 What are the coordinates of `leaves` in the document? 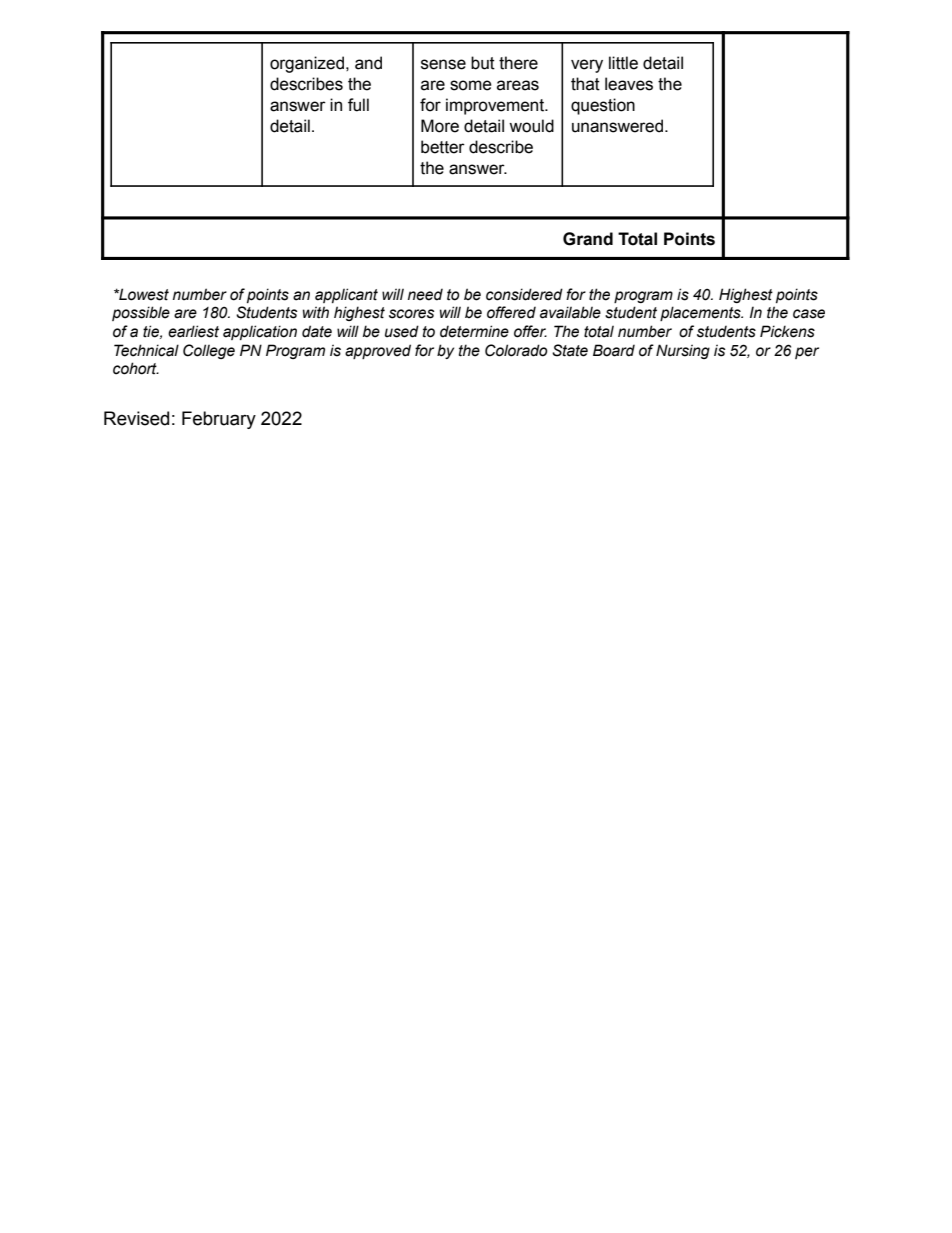 It's located at (629, 84).
